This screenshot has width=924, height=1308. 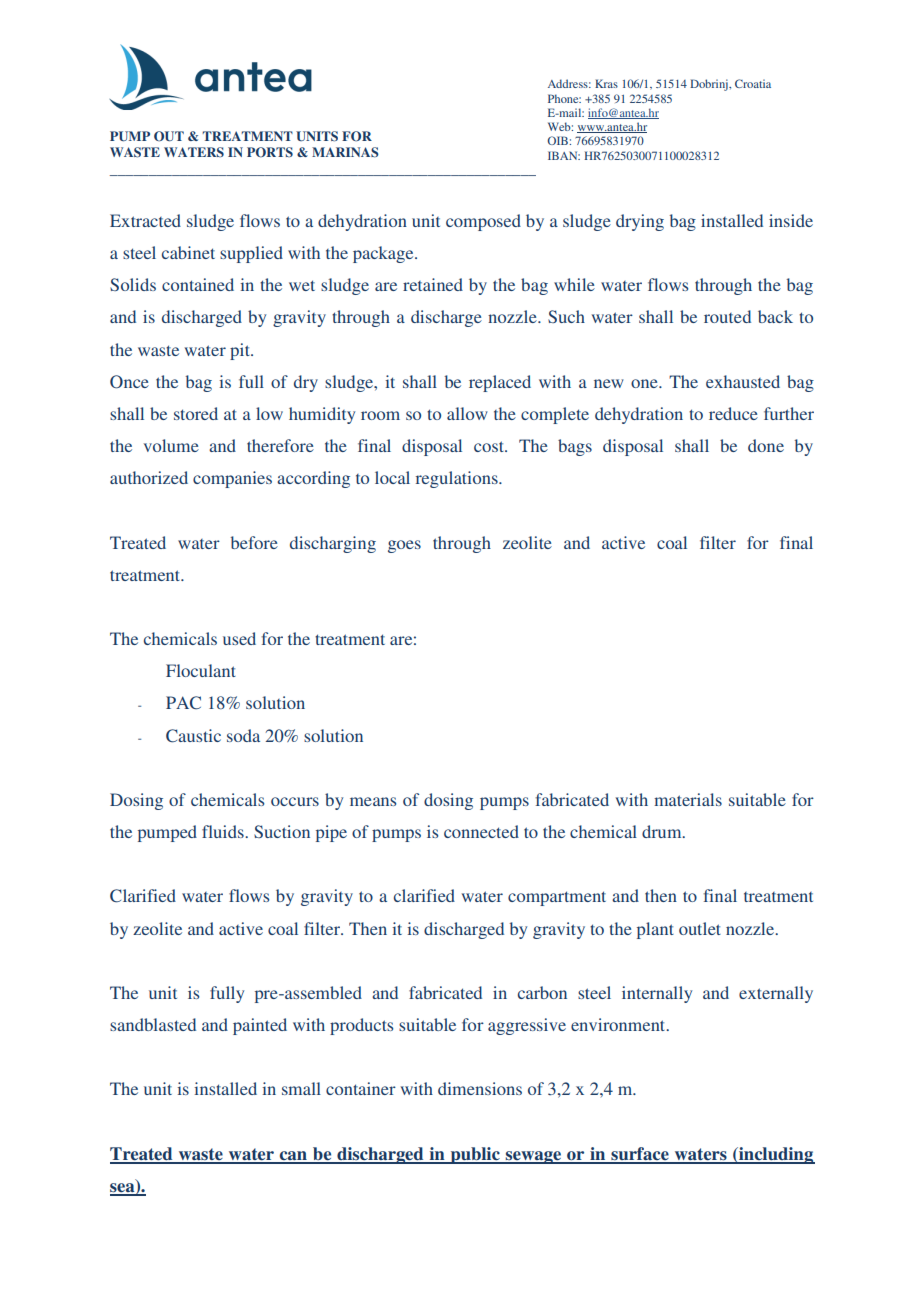 What do you see at coordinates (345, 152) in the screenshot?
I see `MARINAS` at bounding box center [345, 152].
